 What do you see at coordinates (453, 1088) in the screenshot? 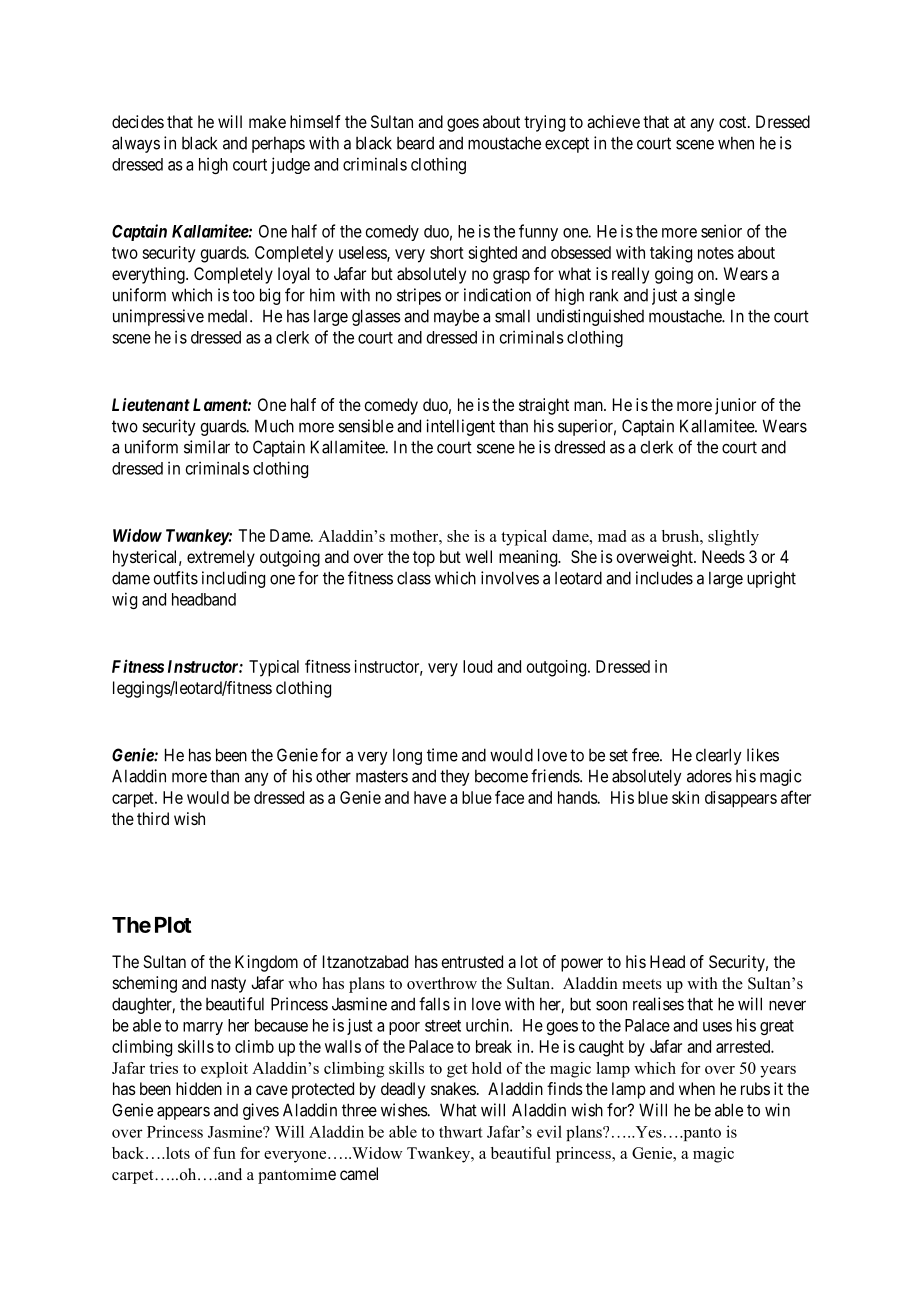
I see `snakes` at bounding box center [453, 1088].
